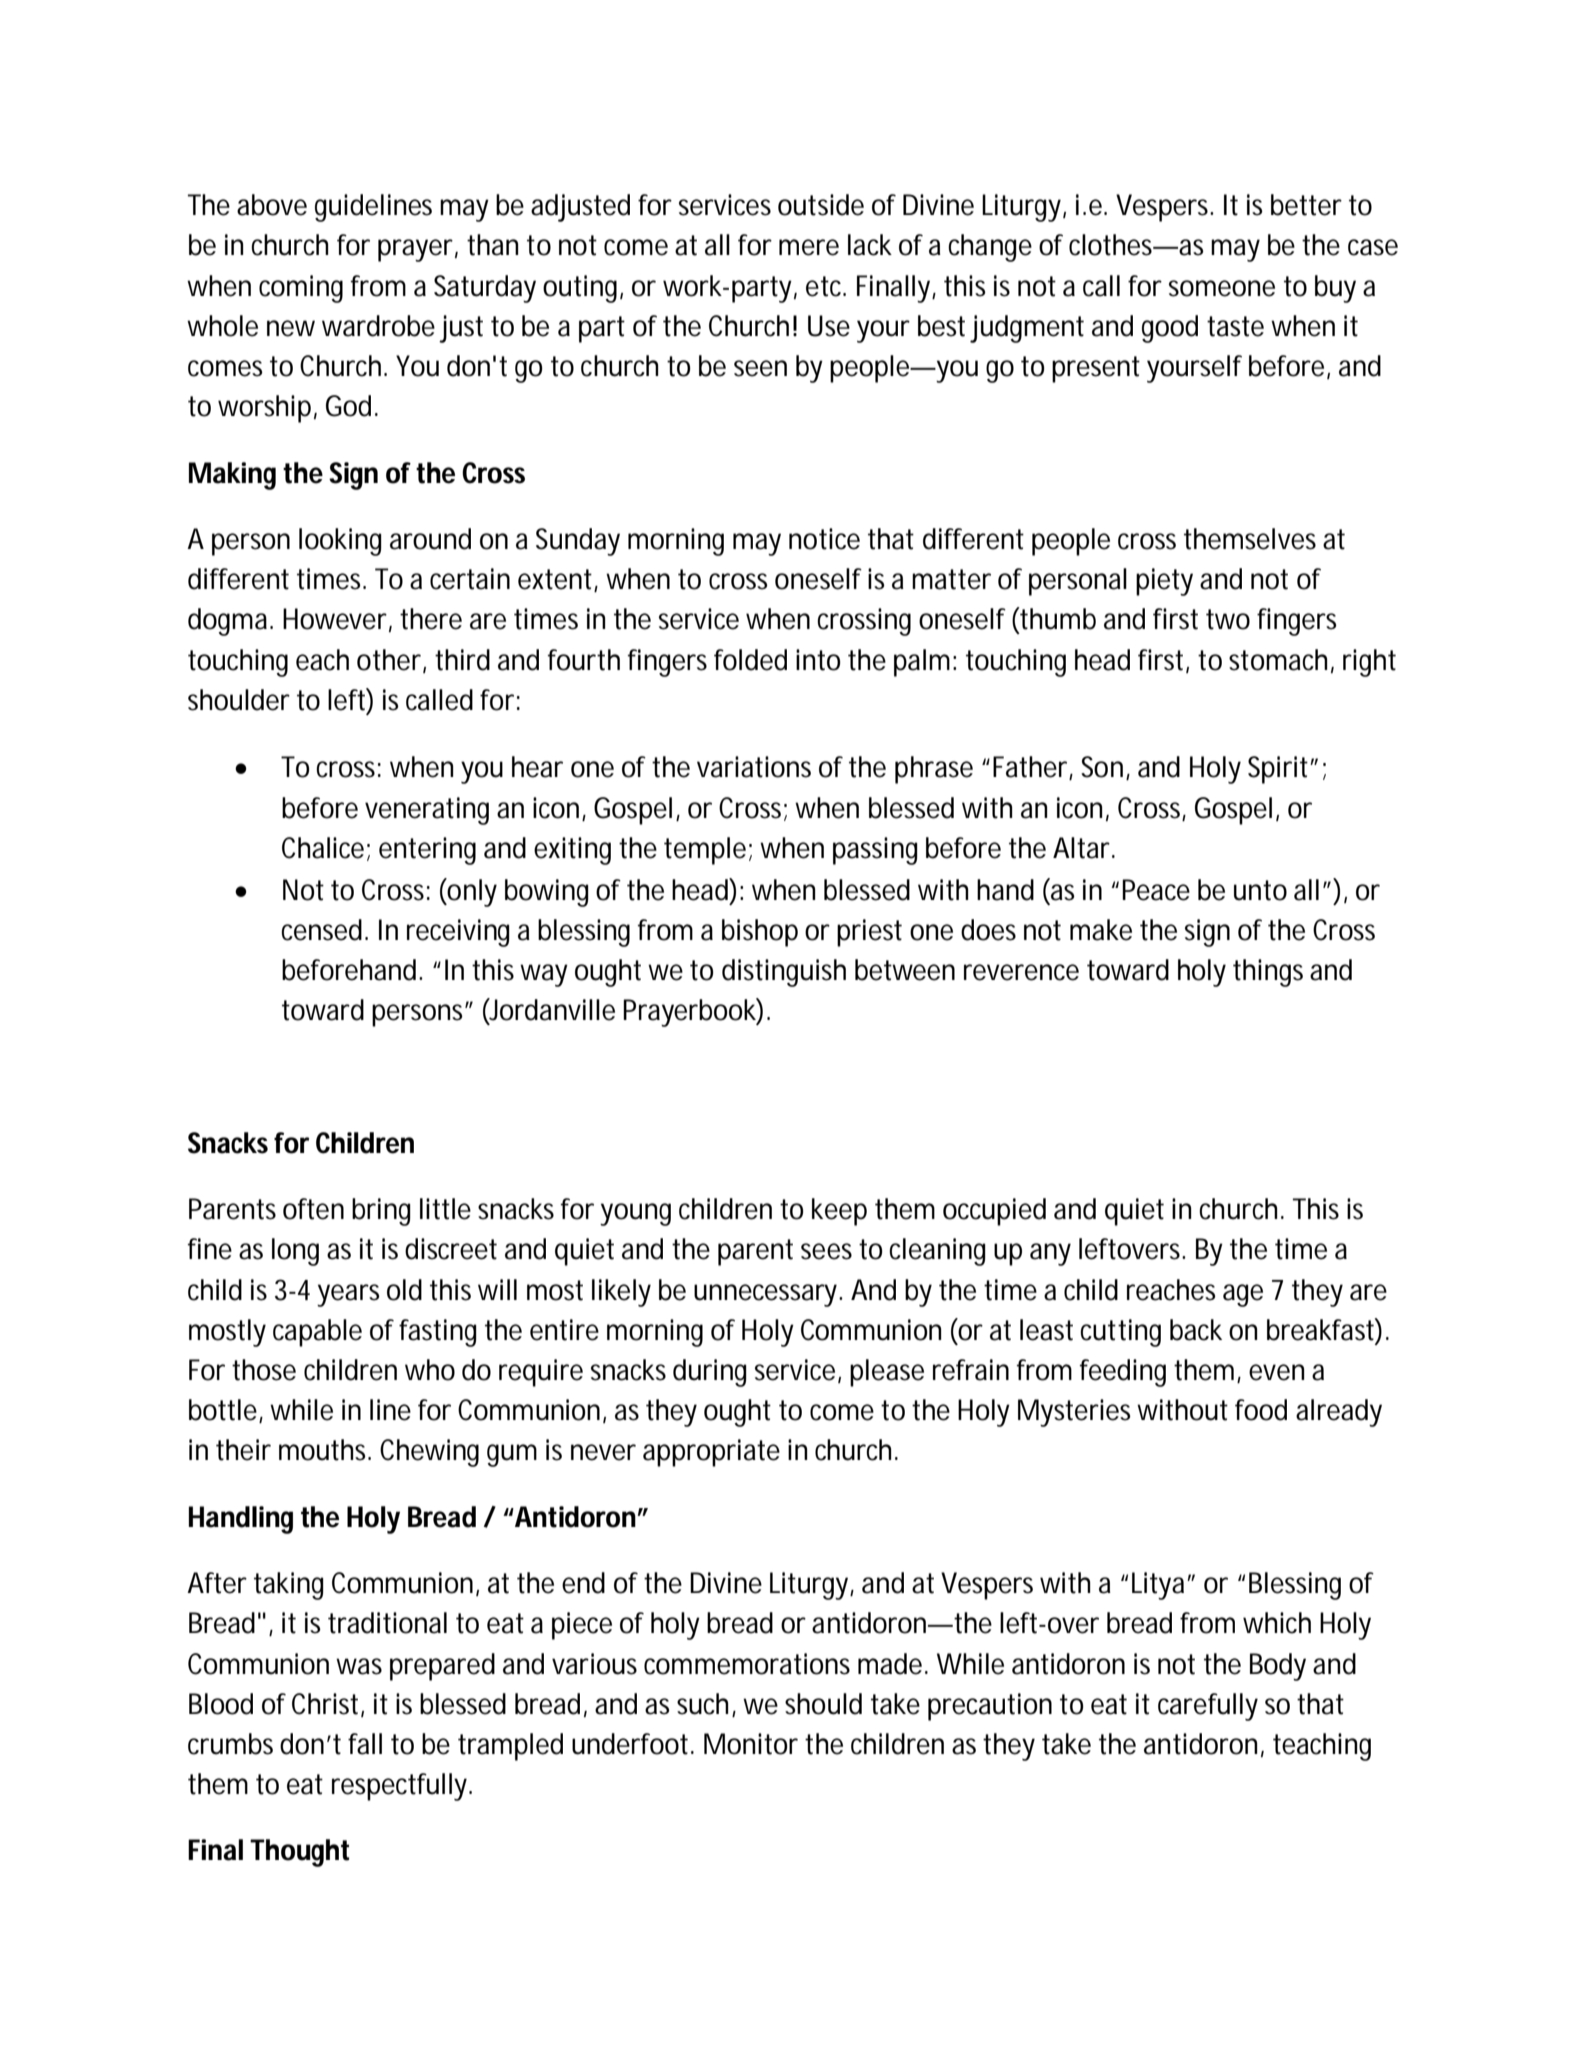 This page has height=2063, width=1594. I want to click on mere, so click(809, 247).
